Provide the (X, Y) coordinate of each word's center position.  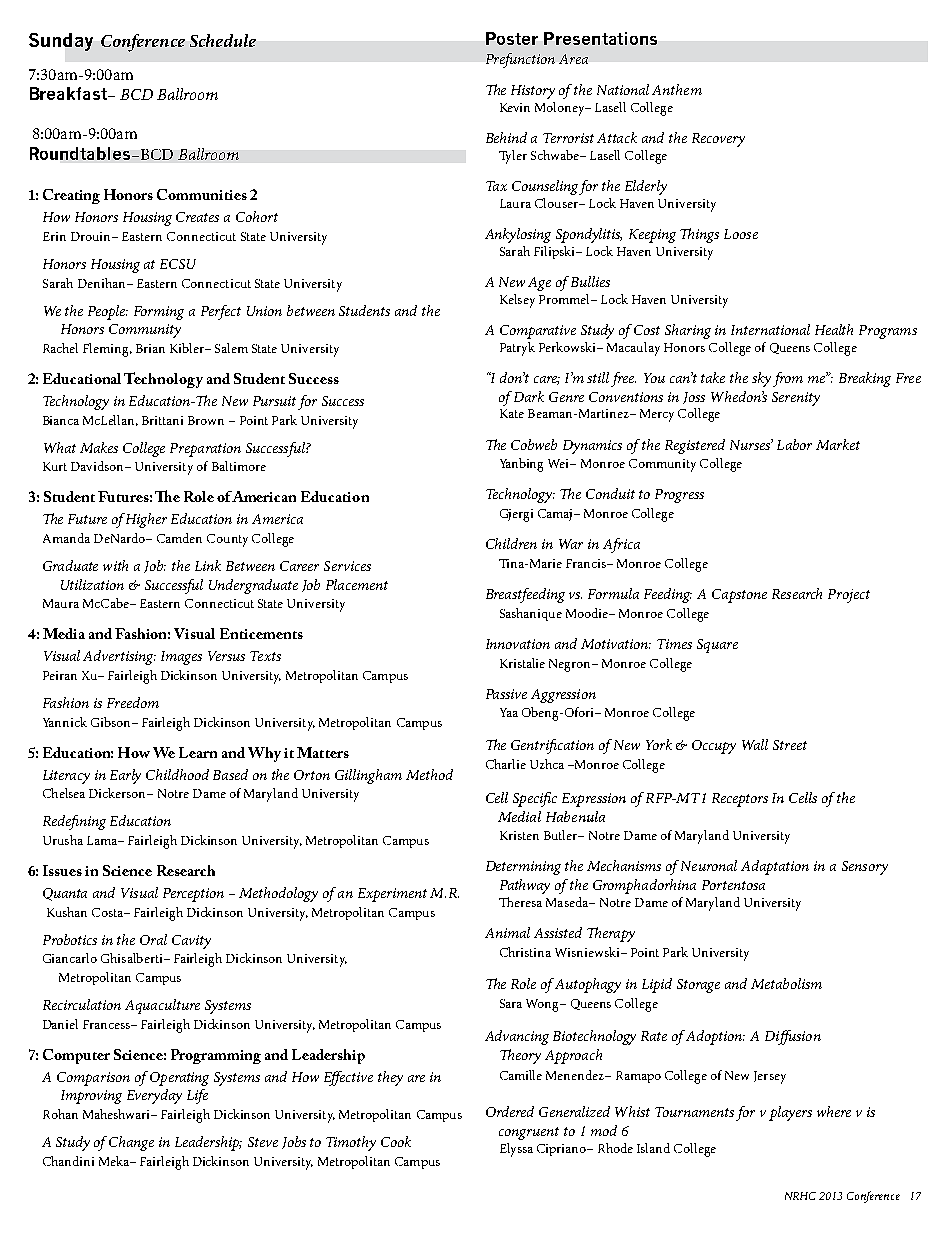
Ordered (510, 1111)
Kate (512, 413)
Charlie (506, 764)
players (790, 1113)
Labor (794, 444)
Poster (512, 38)
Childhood (177, 774)
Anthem (677, 89)
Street (790, 745)
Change (131, 1143)
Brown (206, 420)
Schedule (223, 40)
